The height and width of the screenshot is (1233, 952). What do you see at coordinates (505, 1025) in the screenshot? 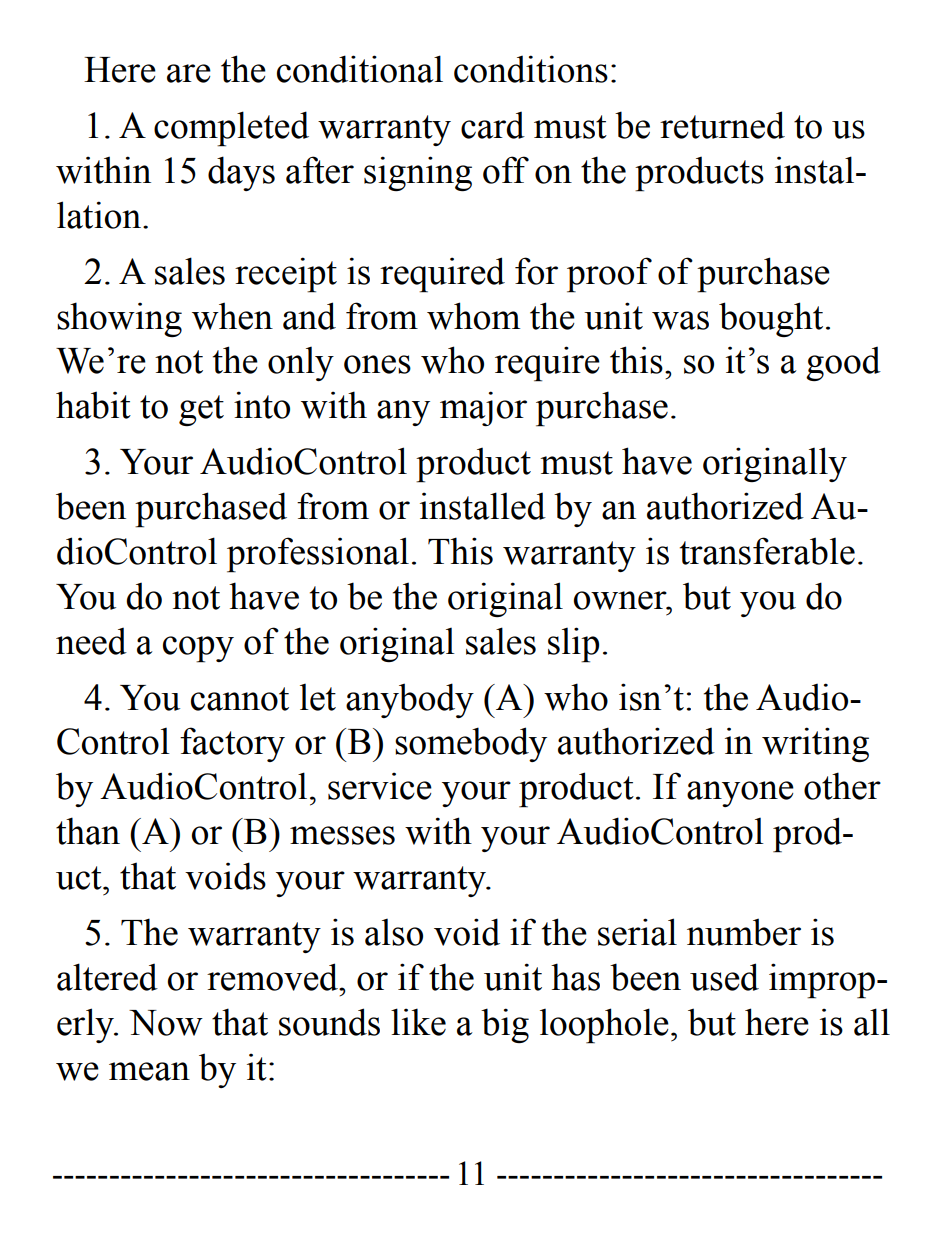
I see `big` at bounding box center [505, 1025].
